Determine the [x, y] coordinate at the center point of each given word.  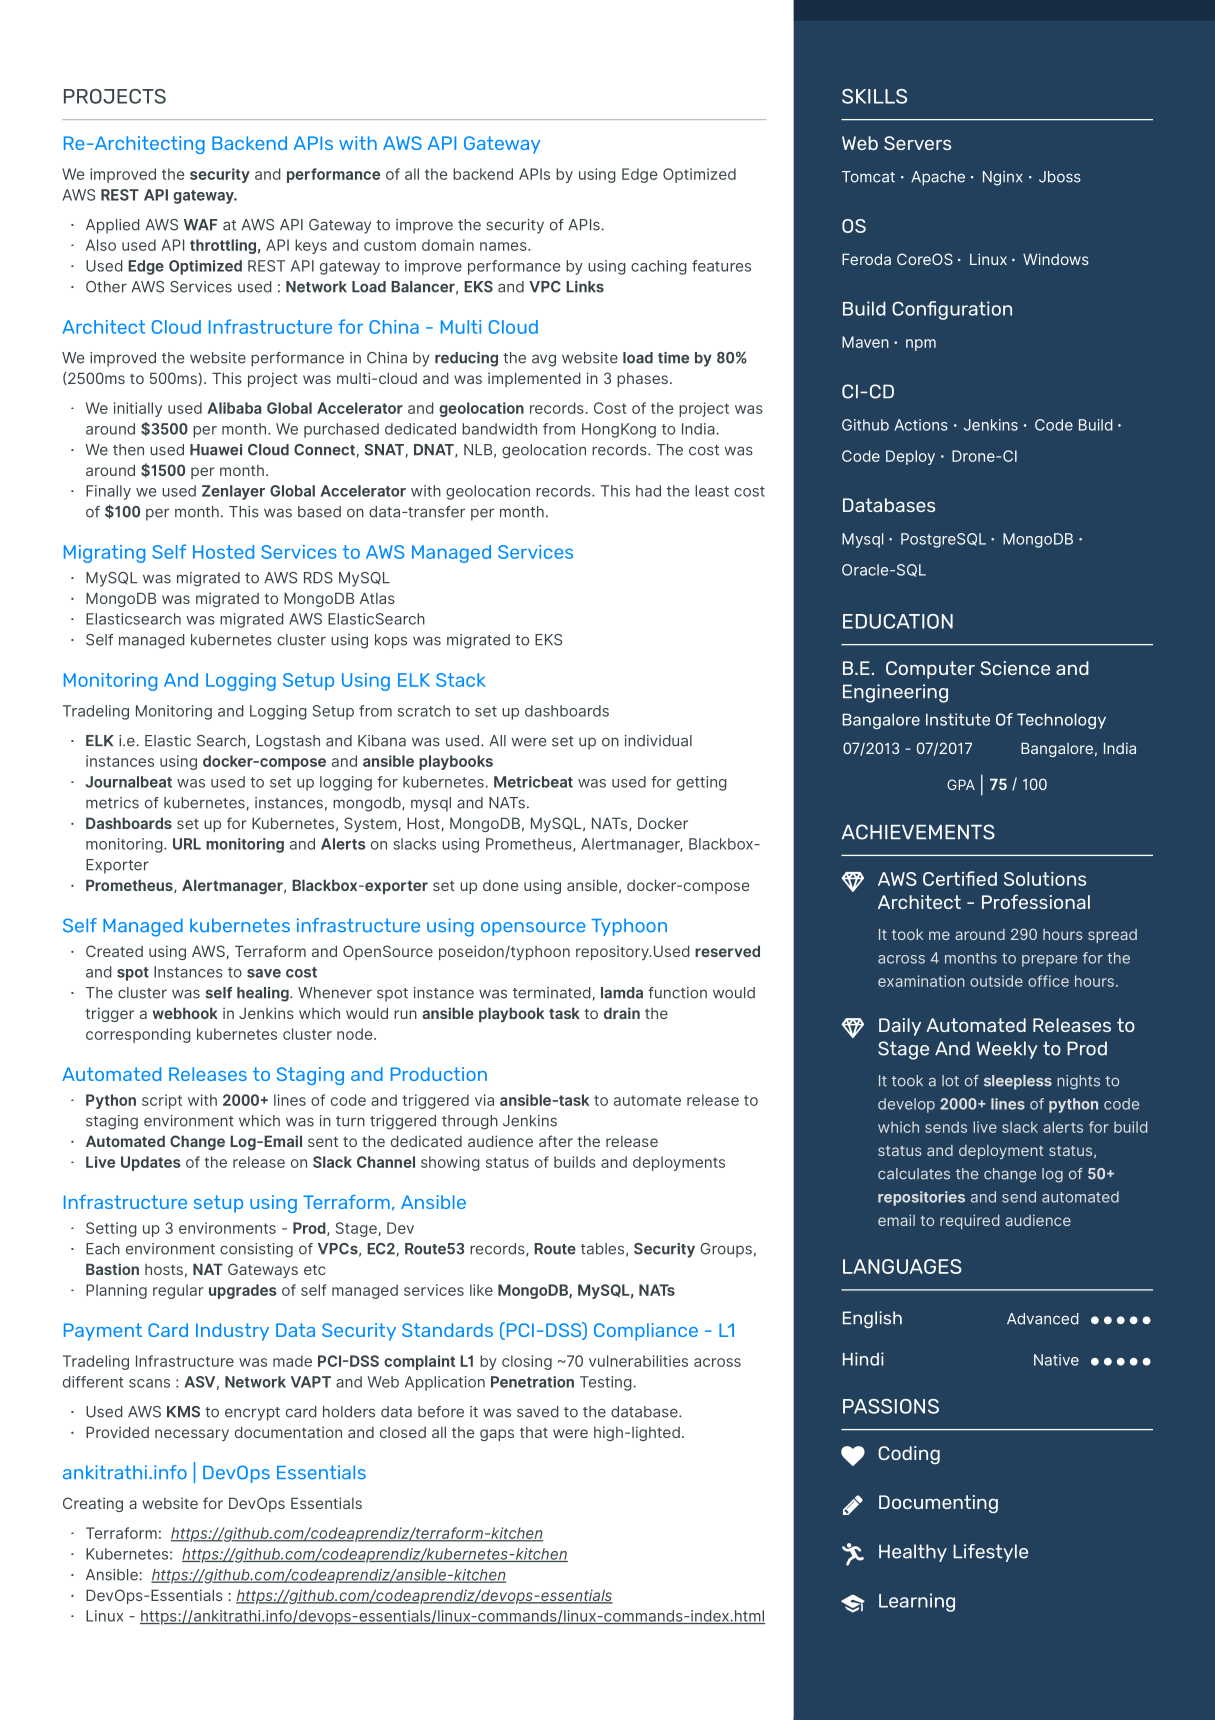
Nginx [1003, 178]
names [504, 246]
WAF [201, 224]
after [556, 1141]
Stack [461, 680]
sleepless [1018, 1082]
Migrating [104, 554]
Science [1015, 668]
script [162, 1101]
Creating [93, 1504]
